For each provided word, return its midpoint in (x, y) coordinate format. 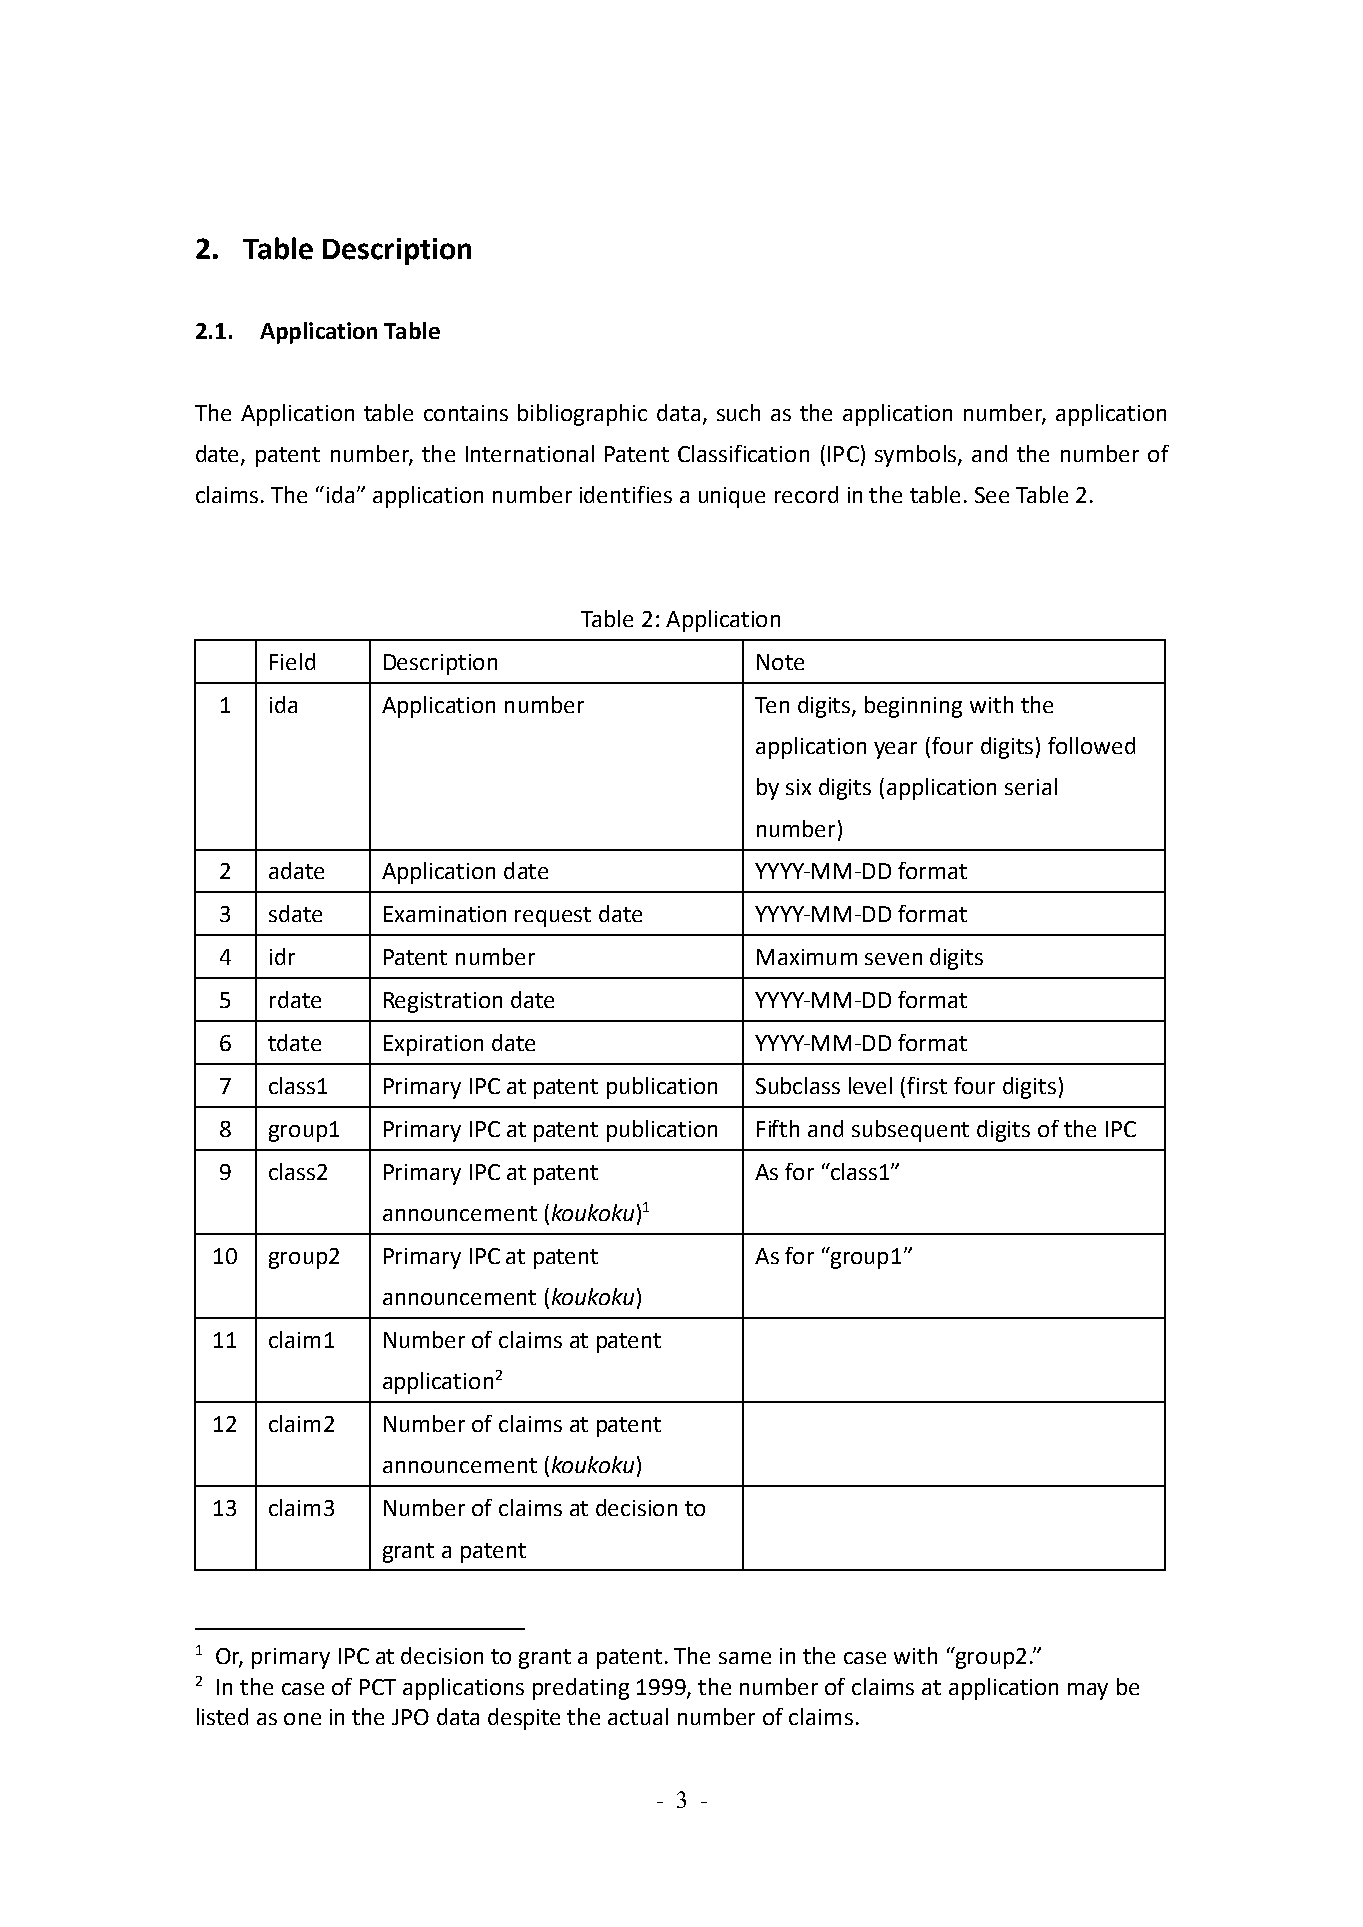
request (553, 917)
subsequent (910, 1131)
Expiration (433, 1045)
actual (638, 1716)
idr (282, 956)
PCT (378, 1687)
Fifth (778, 1128)
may (1088, 1691)
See (992, 495)
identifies (626, 494)
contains (466, 413)
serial (1031, 786)
